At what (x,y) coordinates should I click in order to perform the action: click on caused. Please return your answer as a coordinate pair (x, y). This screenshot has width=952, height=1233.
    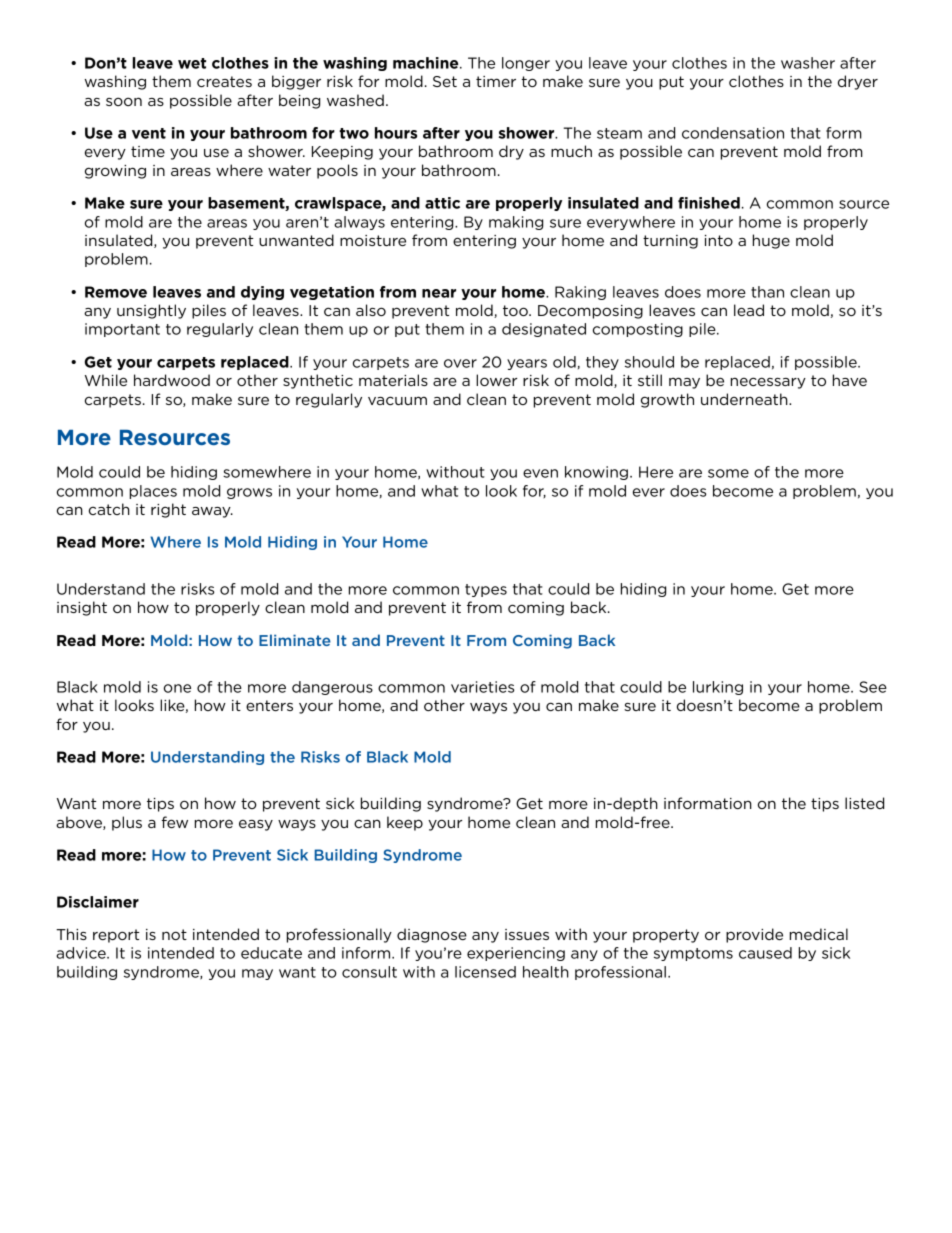
    Looking at the image, I should click on (765, 953).
